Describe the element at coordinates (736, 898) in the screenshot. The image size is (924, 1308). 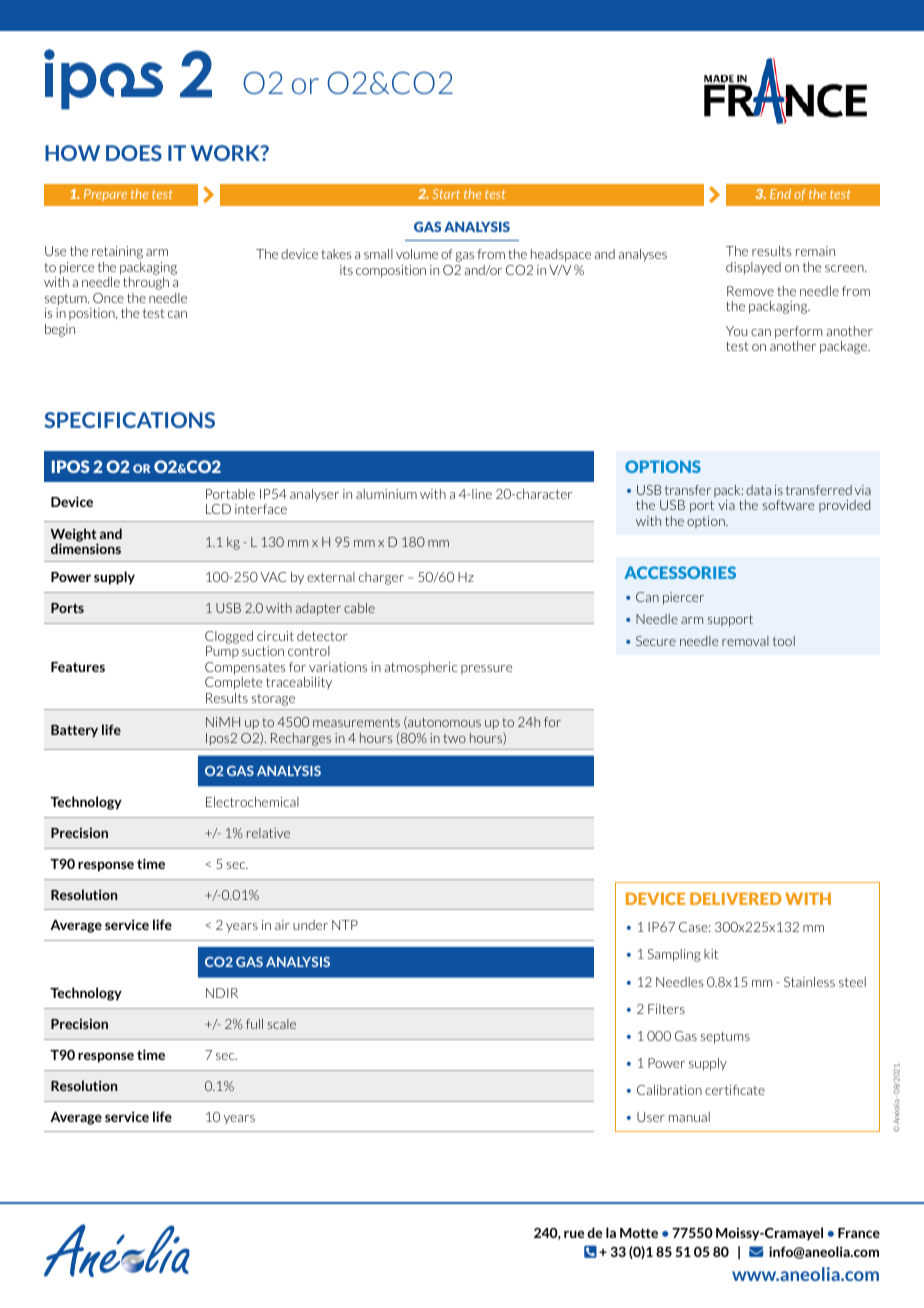
I see `DELIVERED` at that location.
